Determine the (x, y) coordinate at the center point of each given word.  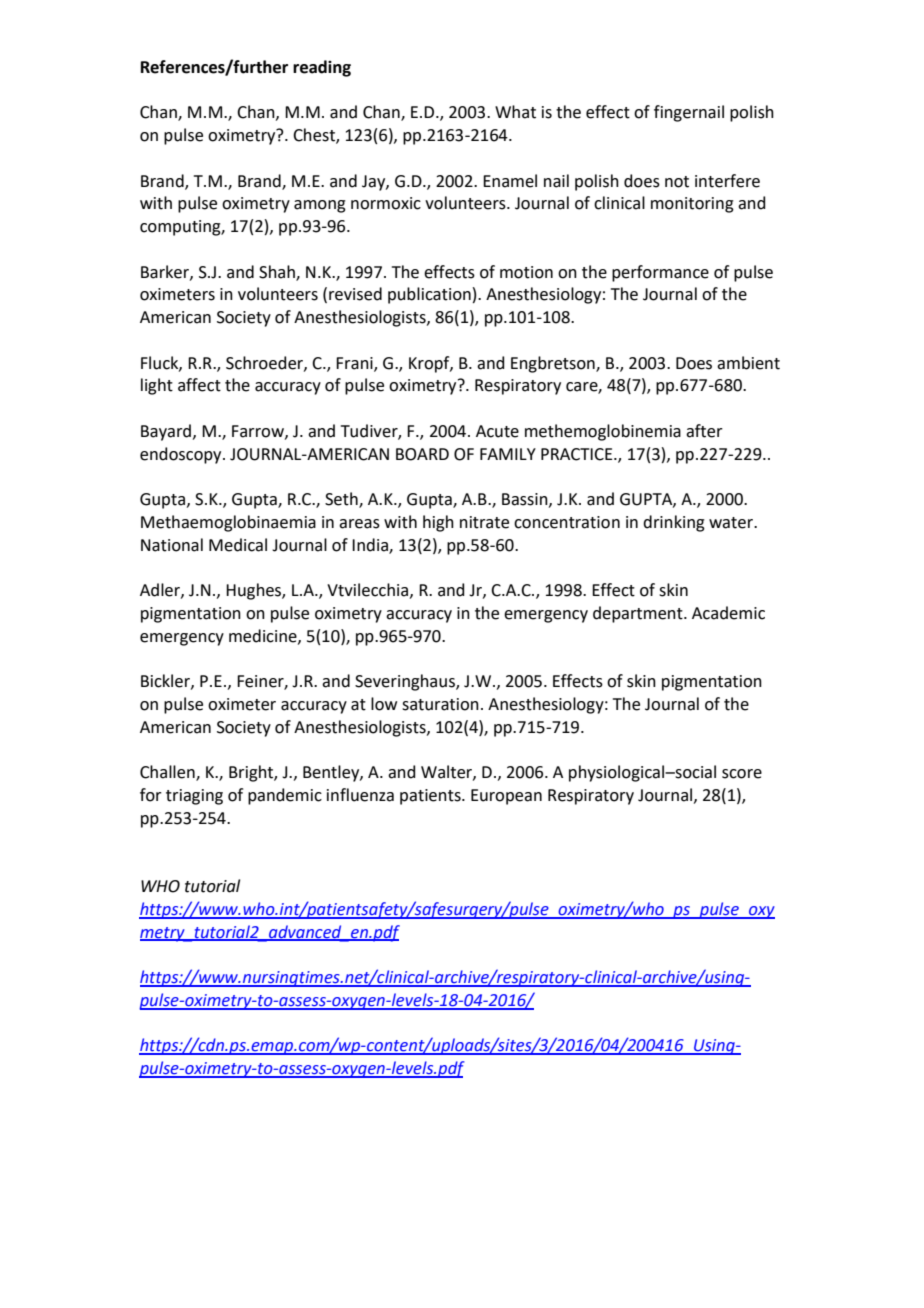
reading (322, 68)
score (742, 774)
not (677, 182)
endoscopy (182, 455)
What (515, 112)
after (704, 431)
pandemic (285, 796)
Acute (497, 431)
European (506, 797)
